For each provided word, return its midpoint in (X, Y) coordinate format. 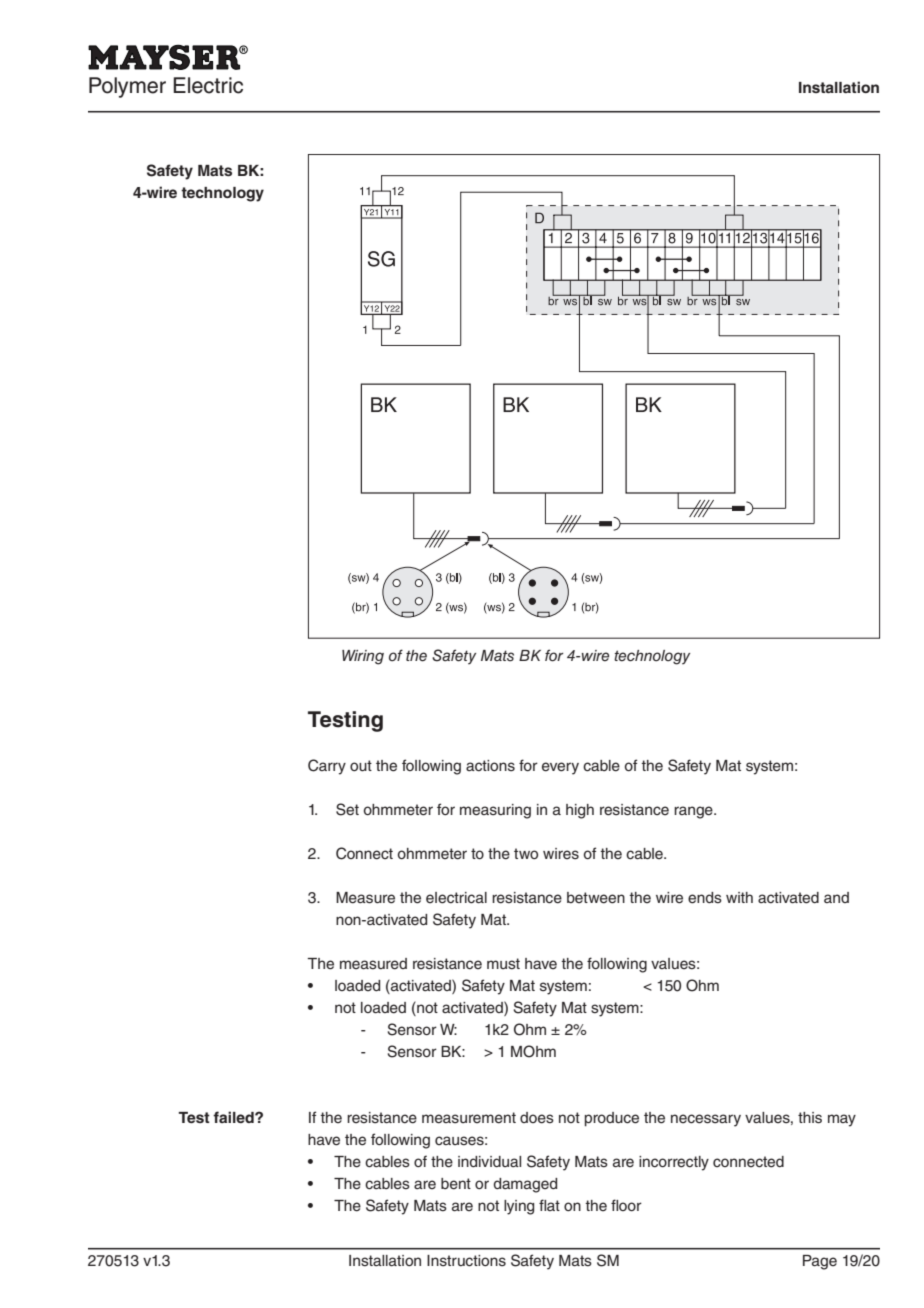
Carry (327, 767)
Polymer (127, 87)
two (526, 853)
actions (490, 766)
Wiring (363, 657)
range (694, 812)
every (560, 768)
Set (347, 809)
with (739, 897)
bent (456, 1184)
